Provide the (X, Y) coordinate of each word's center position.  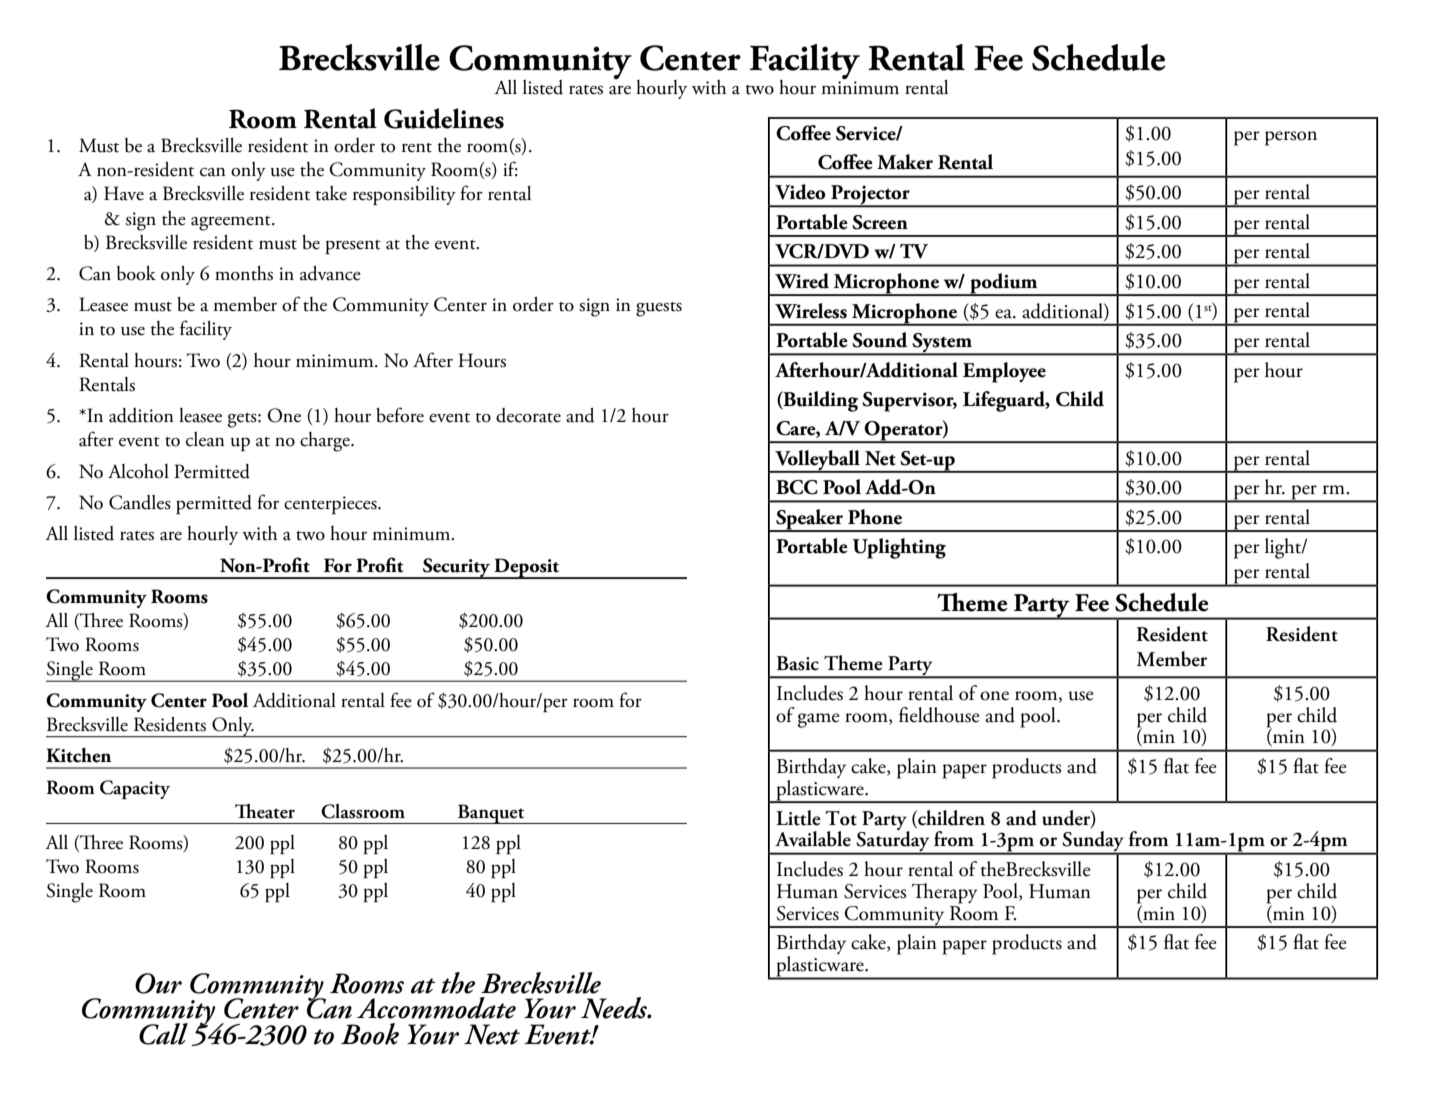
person (1291, 138)
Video (800, 192)
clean (205, 439)
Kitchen (78, 755)
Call (163, 1034)
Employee (1004, 372)
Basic (798, 663)
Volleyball (817, 461)
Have (124, 193)
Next (492, 1034)
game (819, 720)
